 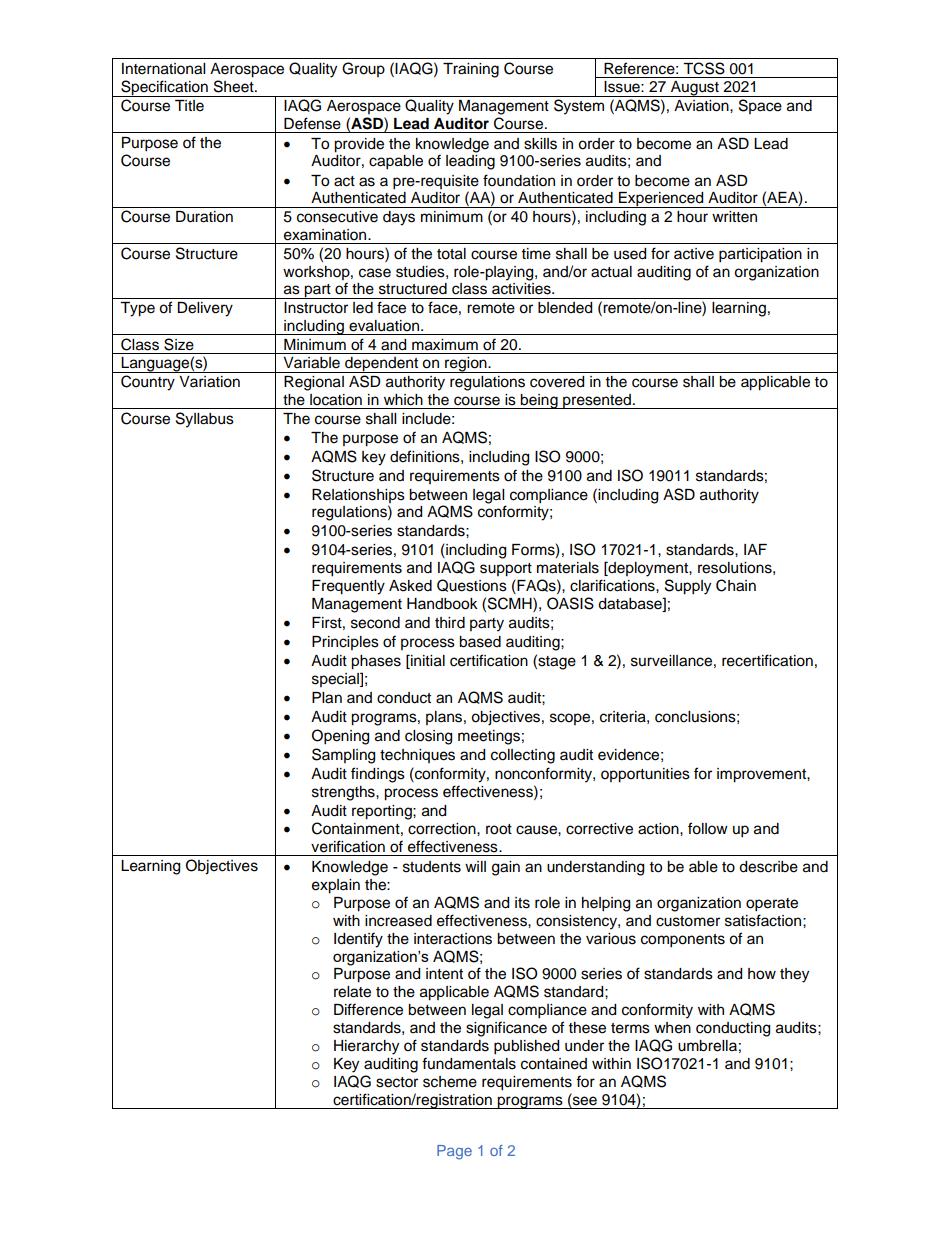 I want to click on Chain, so click(x=736, y=585).
